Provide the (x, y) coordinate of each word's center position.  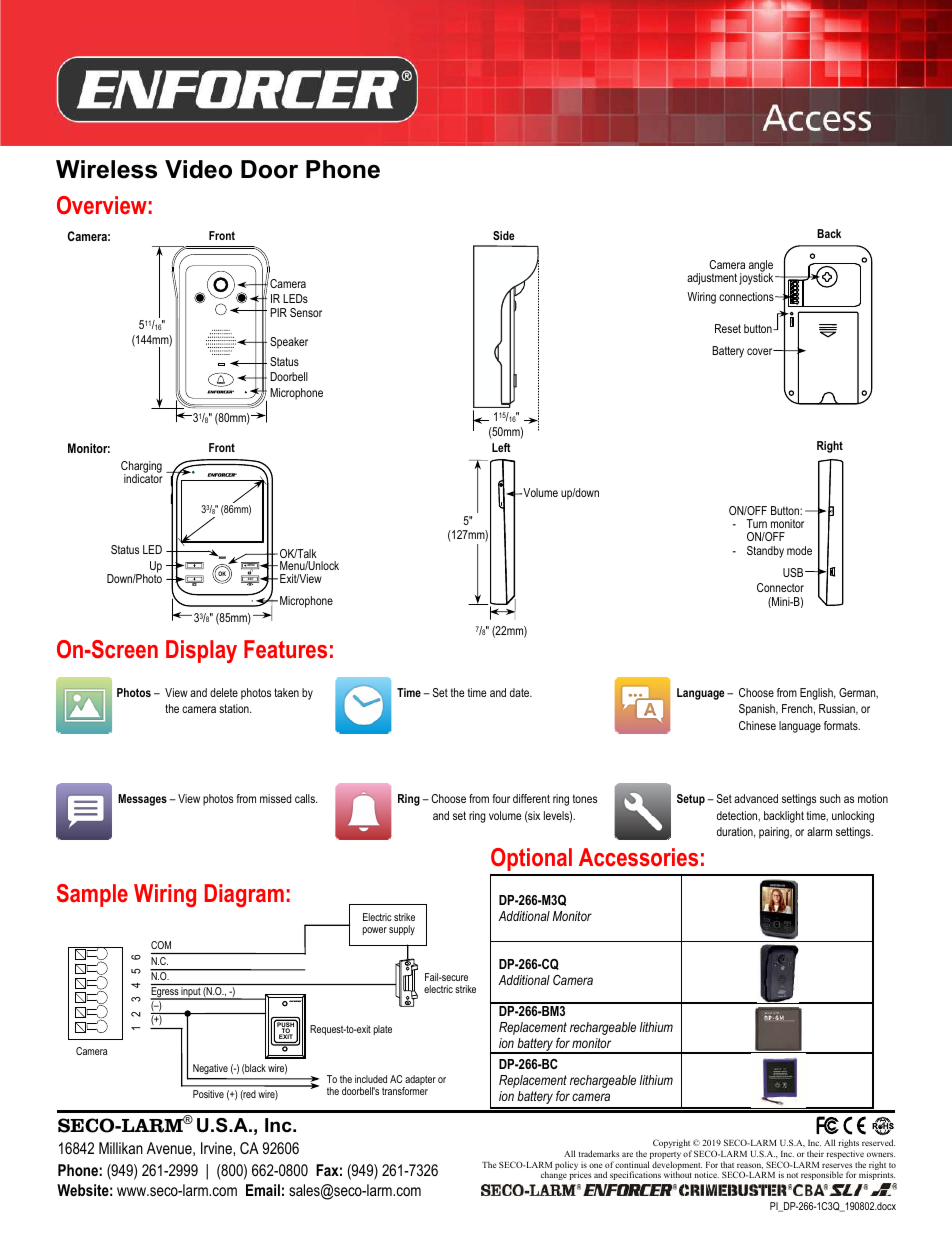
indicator (143, 477)
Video (198, 169)
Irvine (217, 1148)
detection (738, 816)
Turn (756, 523)
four (501, 798)
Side (504, 235)
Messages (142, 800)
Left (501, 447)
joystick (757, 278)
